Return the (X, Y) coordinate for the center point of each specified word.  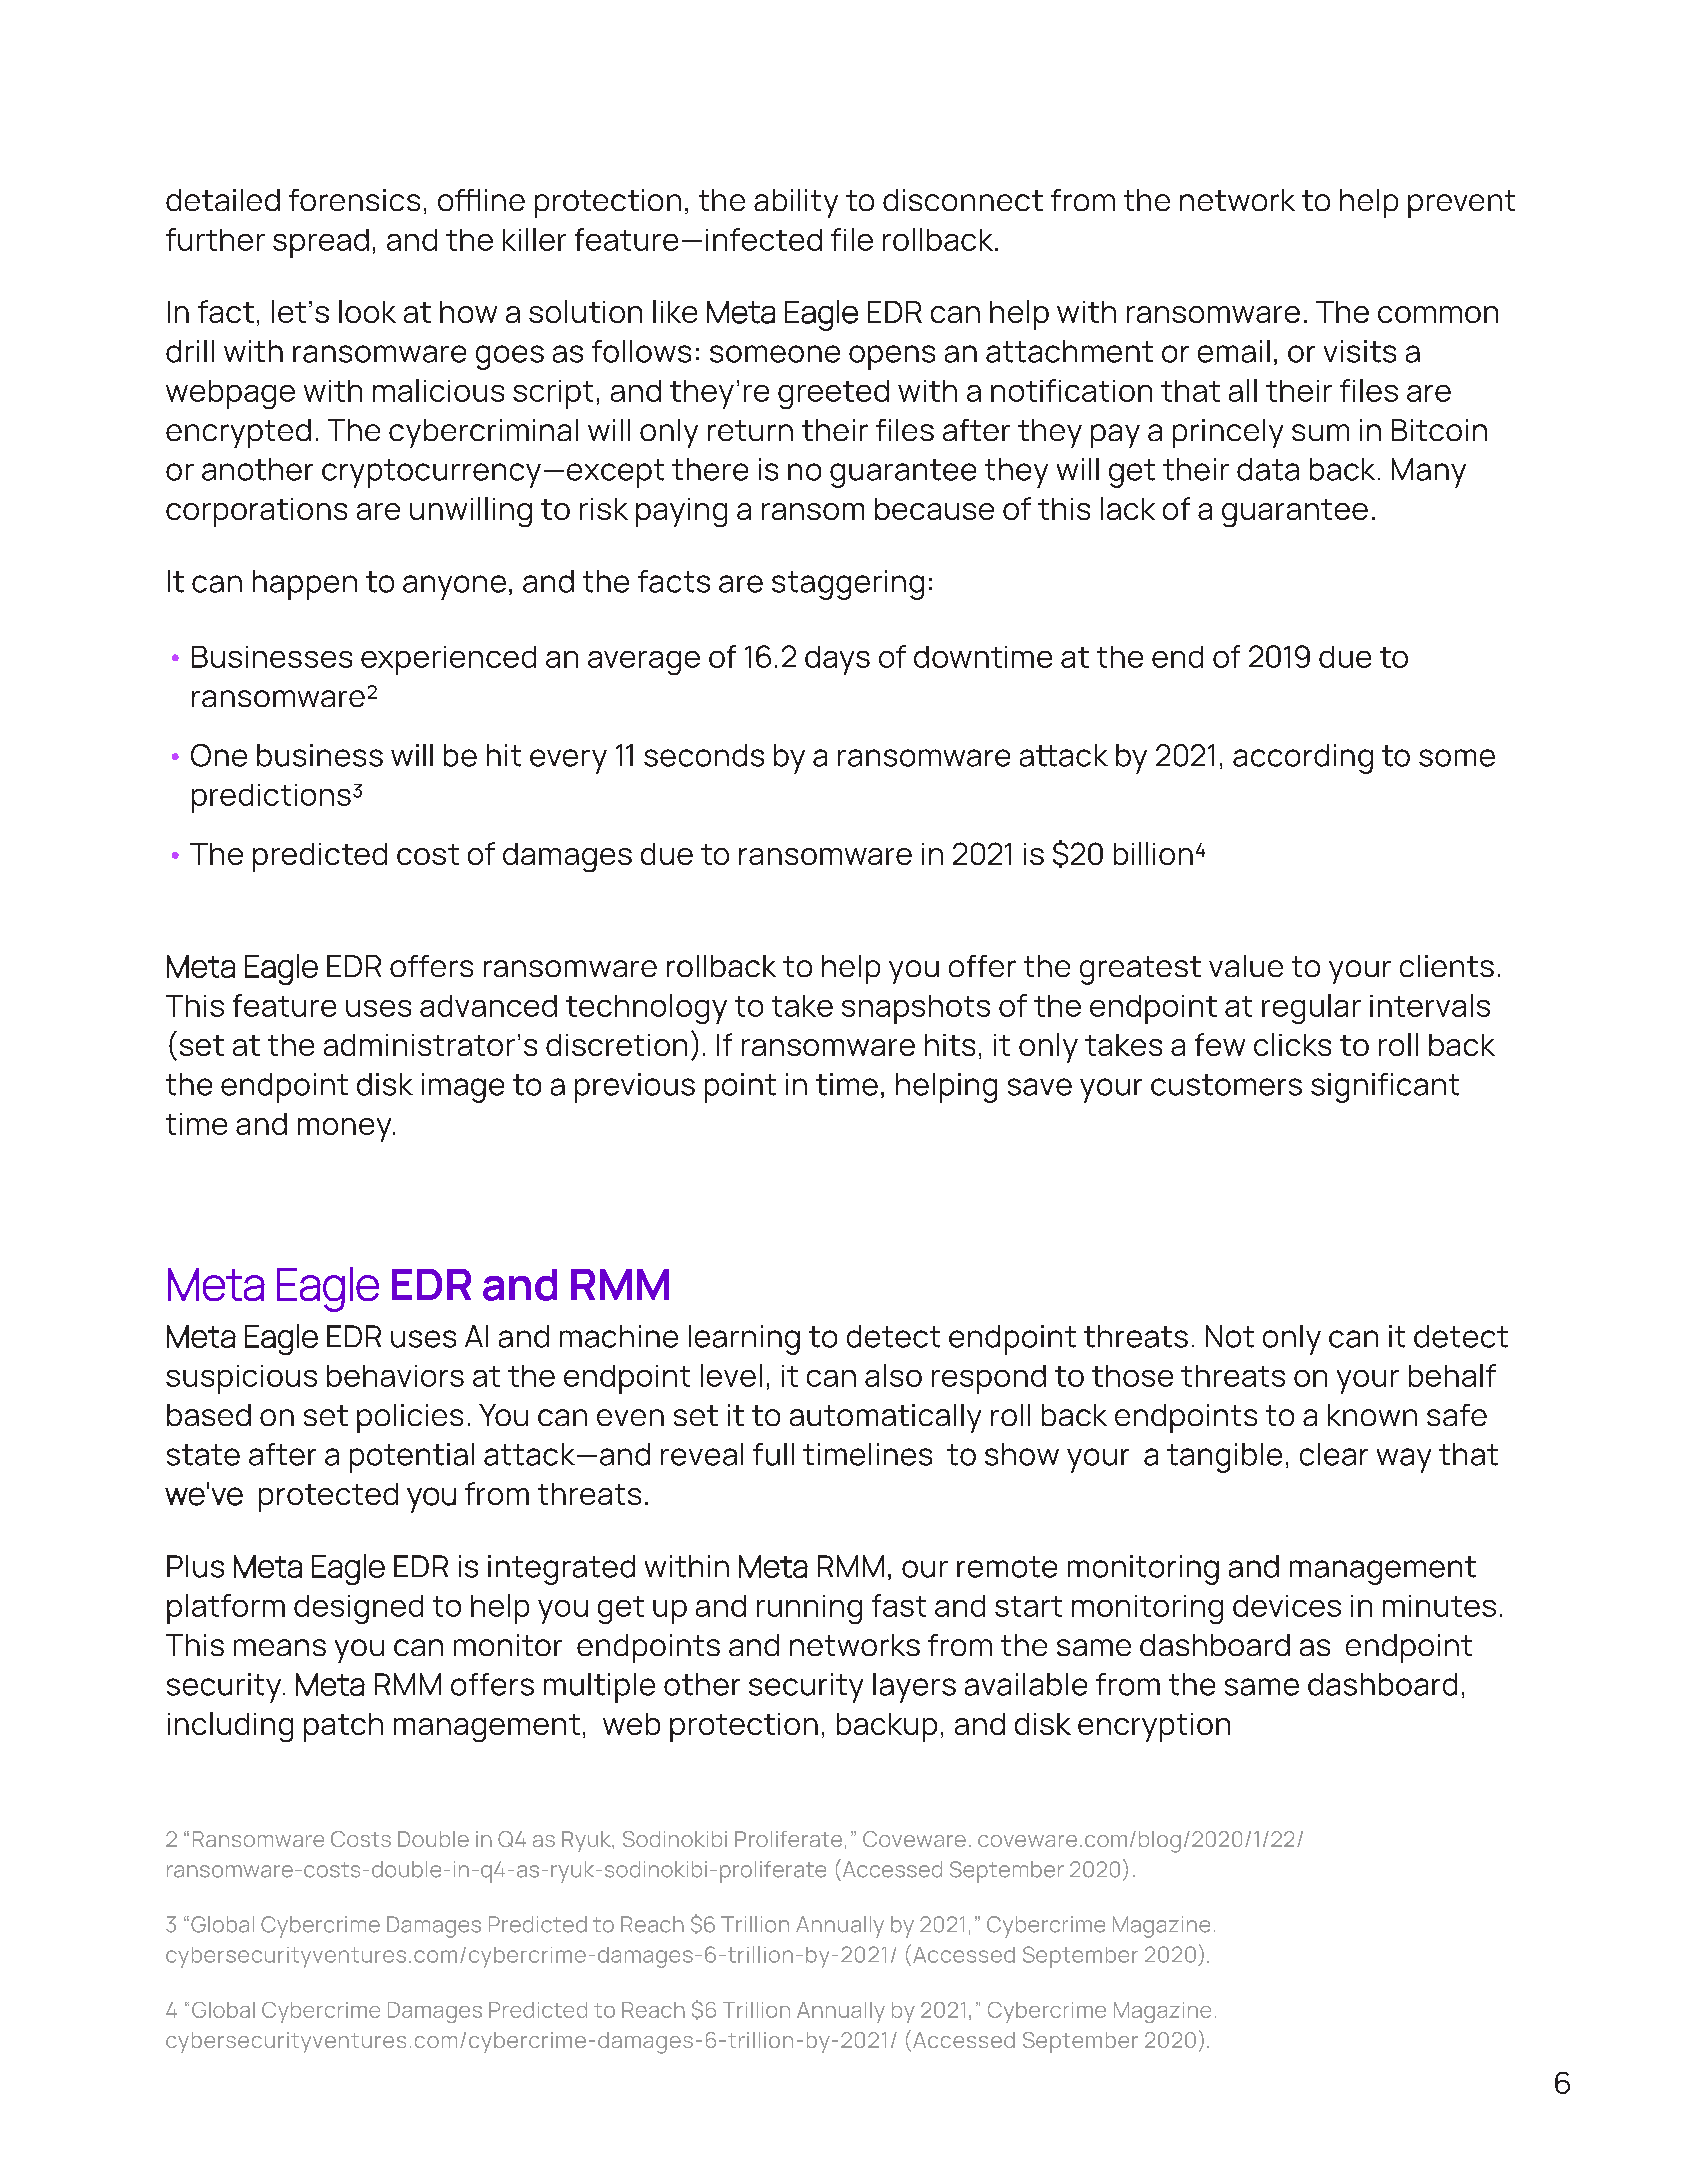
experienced (448, 660)
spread (321, 243)
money (346, 1130)
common (1438, 314)
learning (744, 1340)
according (1303, 759)
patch (343, 1727)
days (837, 660)
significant (1385, 1088)
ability (796, 203)
